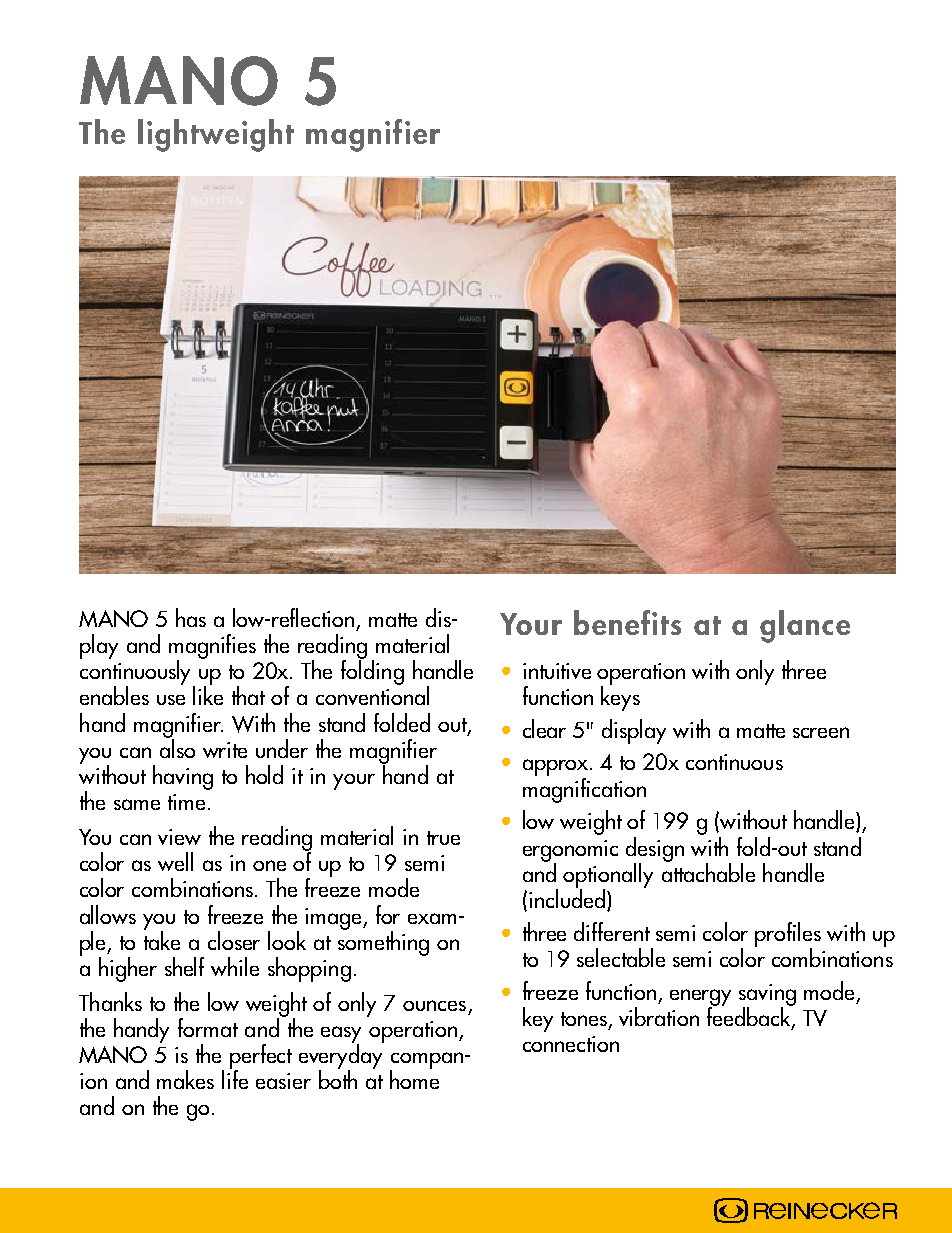 This screenshot has width=952, height=1233. What do you see at coordinates (443, 838) in the screenshot?
I see `true` at bounding box center [443, 838].
